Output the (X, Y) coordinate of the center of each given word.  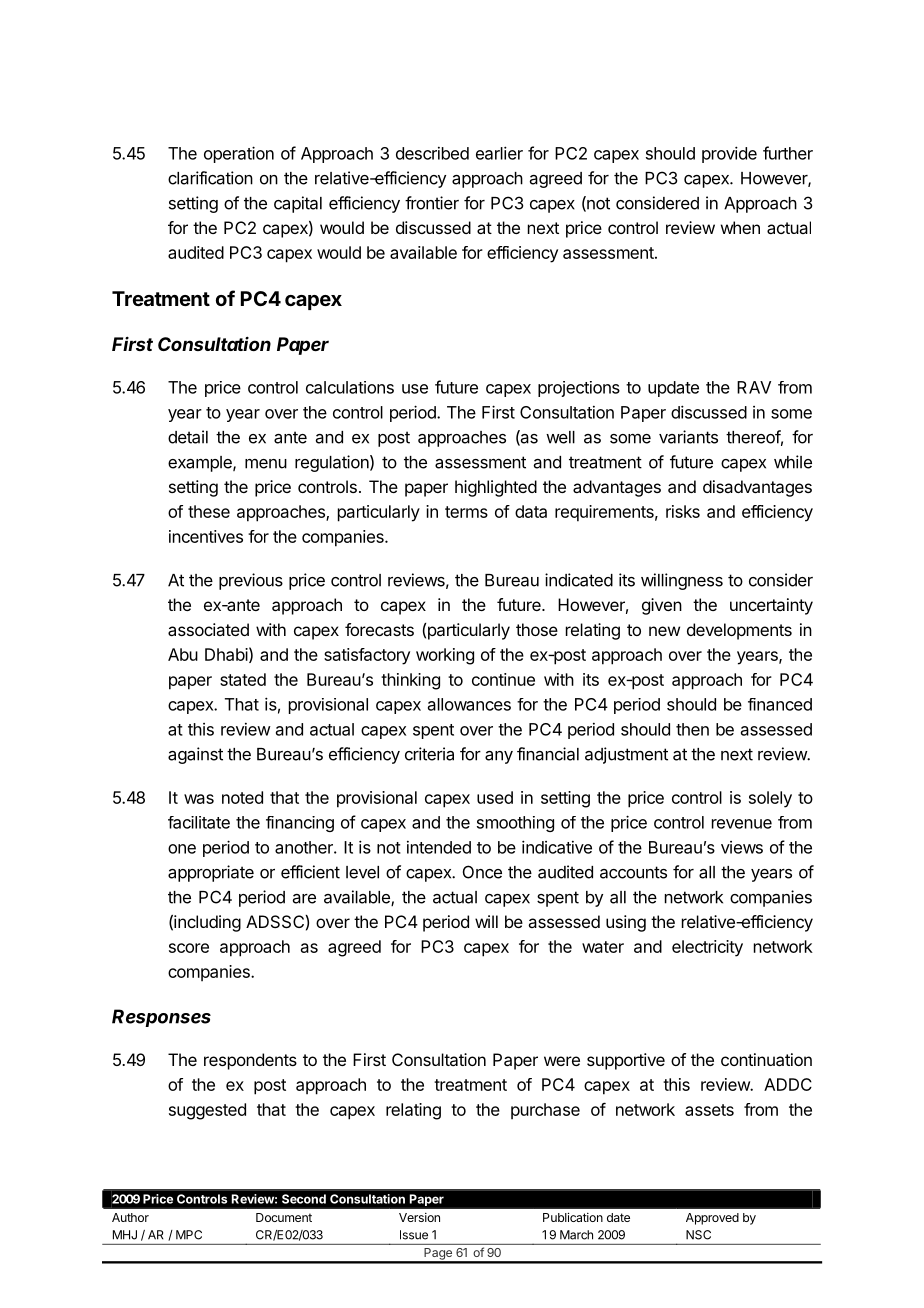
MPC (189, 1235)
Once (482, 872)
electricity (707, 948)
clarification (210, 178)
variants (688, 437)
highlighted (496, 488)
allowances (469, 704)
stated (243, 679)
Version (419, 1217)
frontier (432, 203)
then (692, 729)
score (189, 948)
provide (729, 154)
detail (188, 437)
